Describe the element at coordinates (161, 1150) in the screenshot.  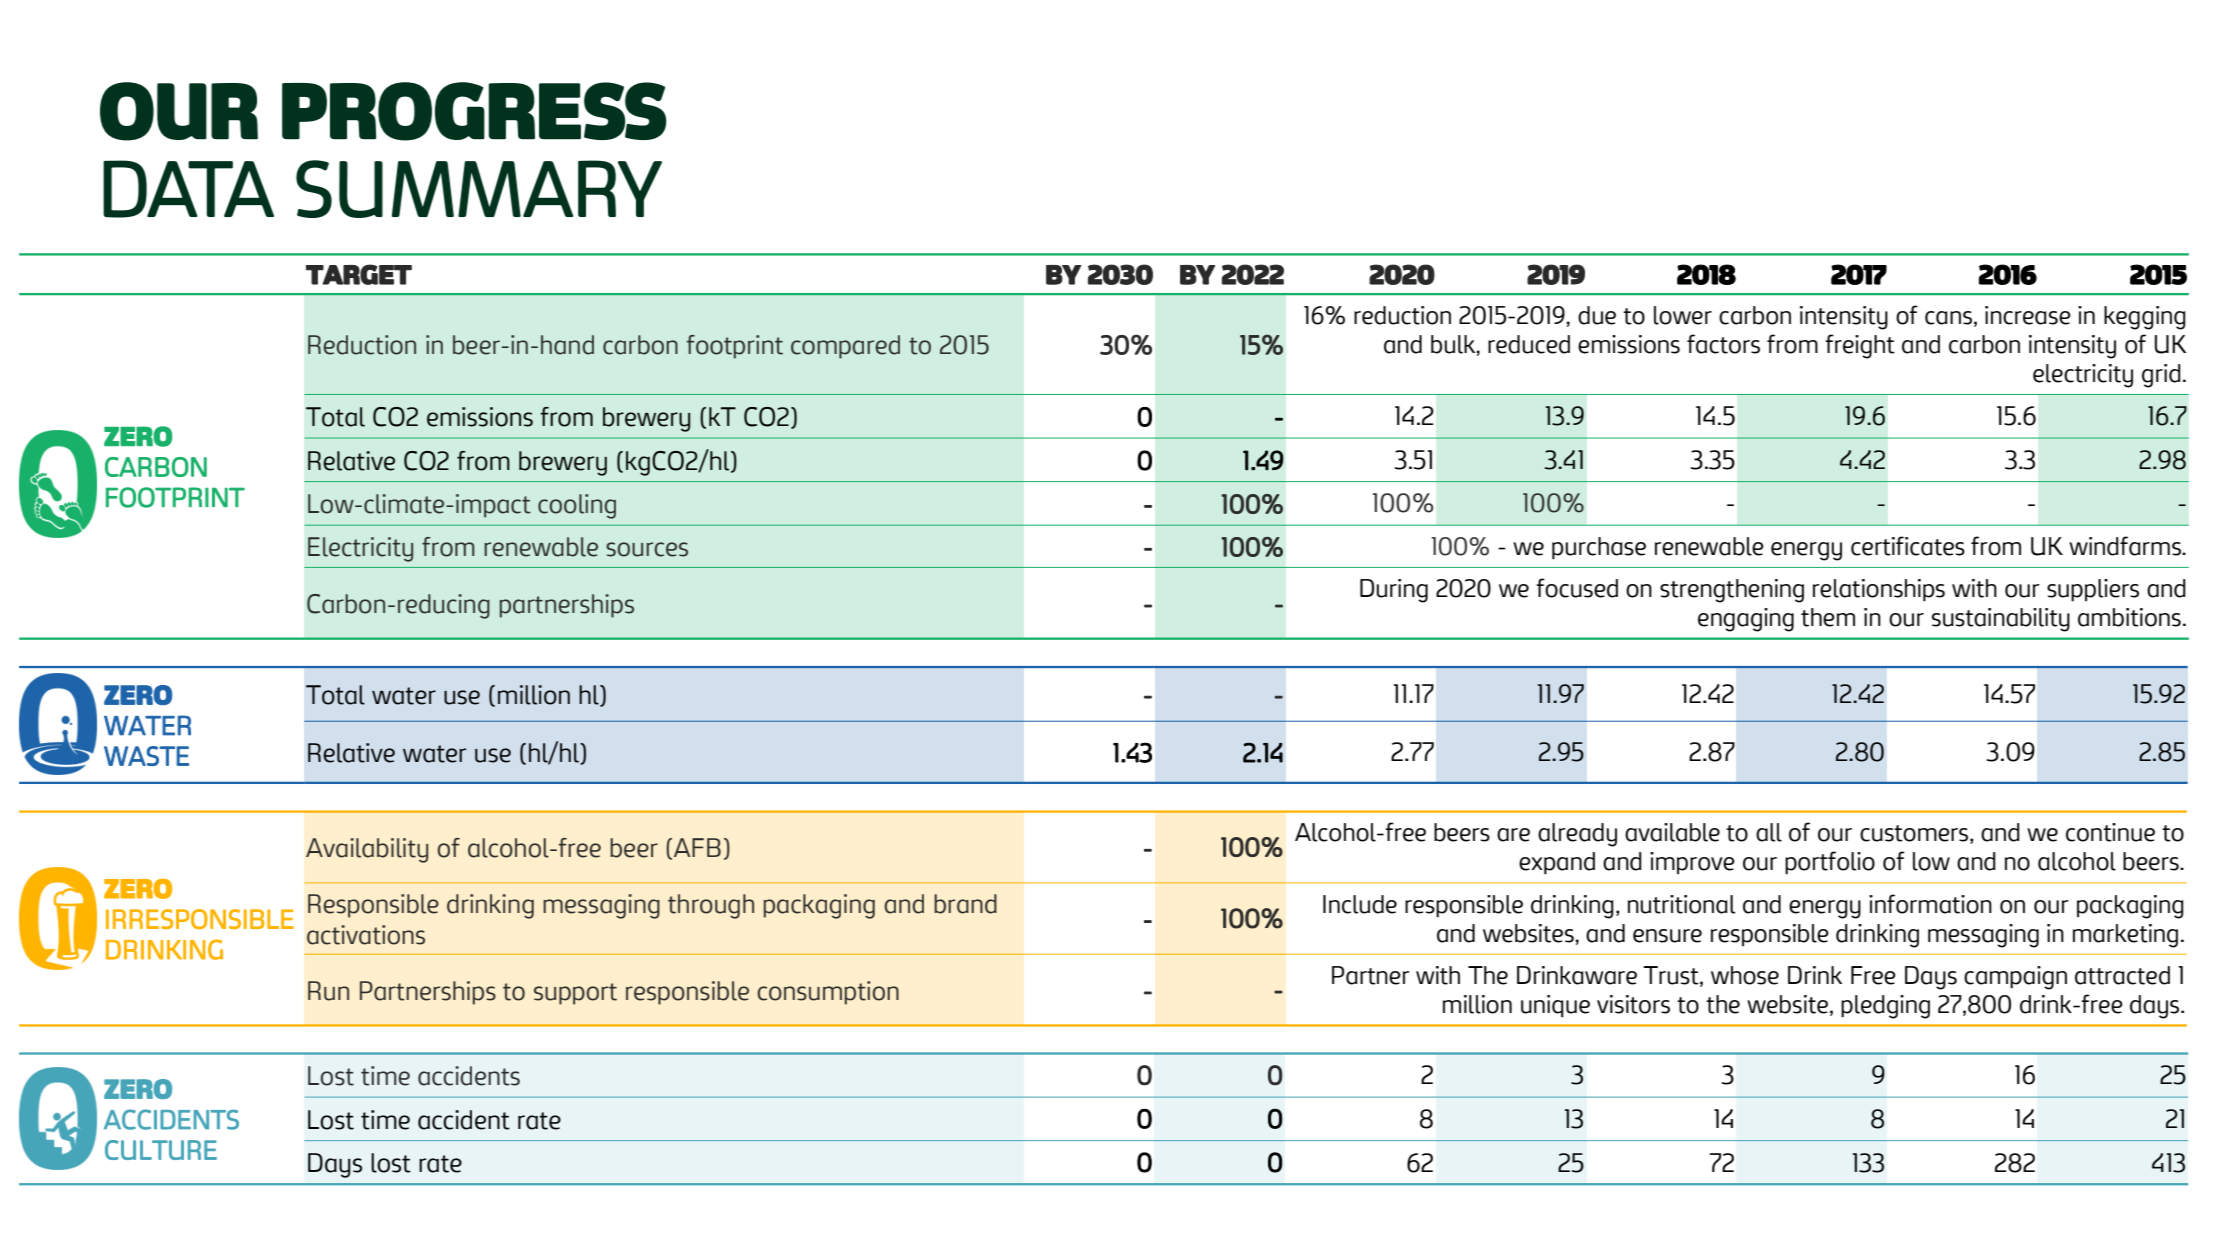
I see `CULTURE` at that location.
